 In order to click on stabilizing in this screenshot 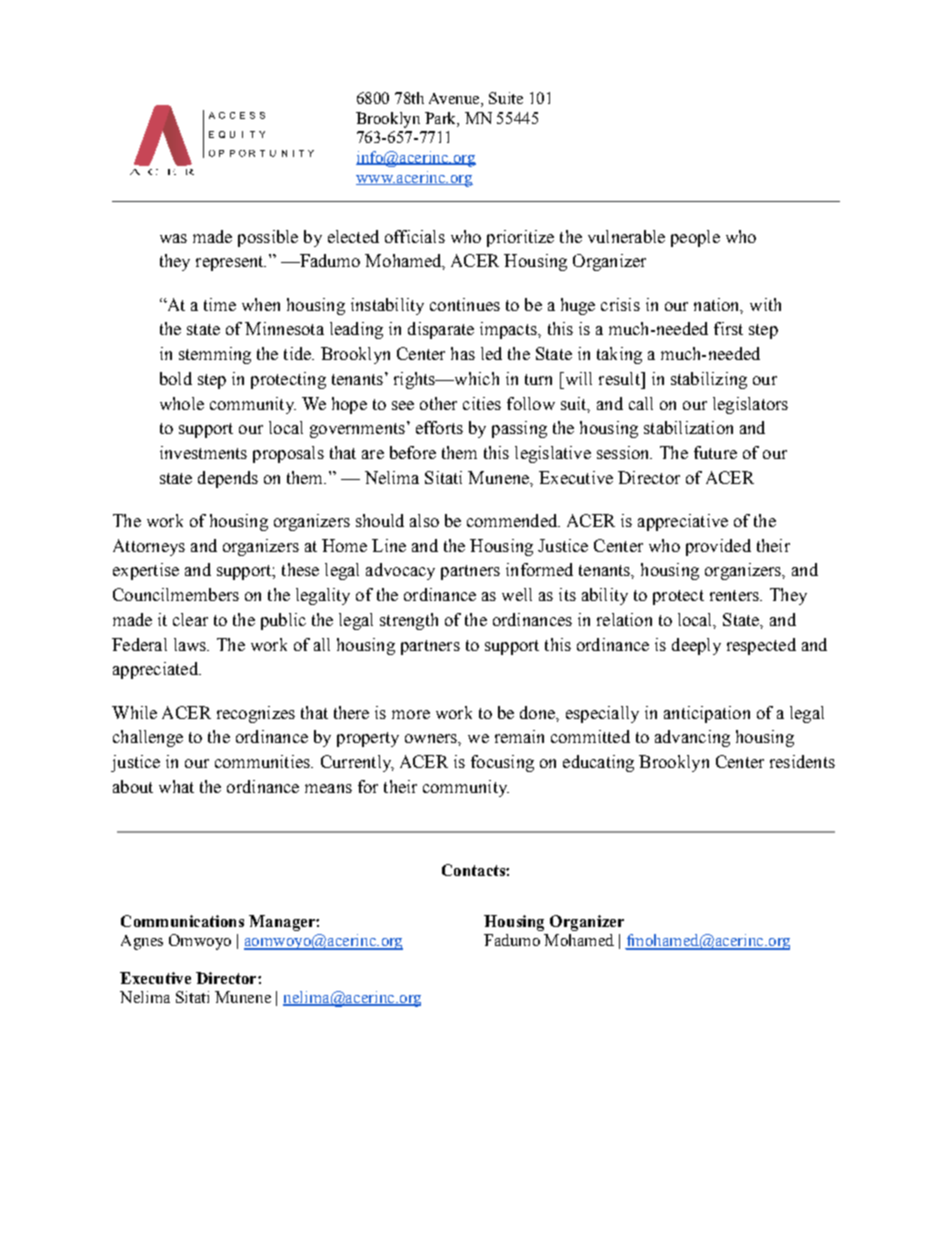, I will do `click(709, 380)`.
